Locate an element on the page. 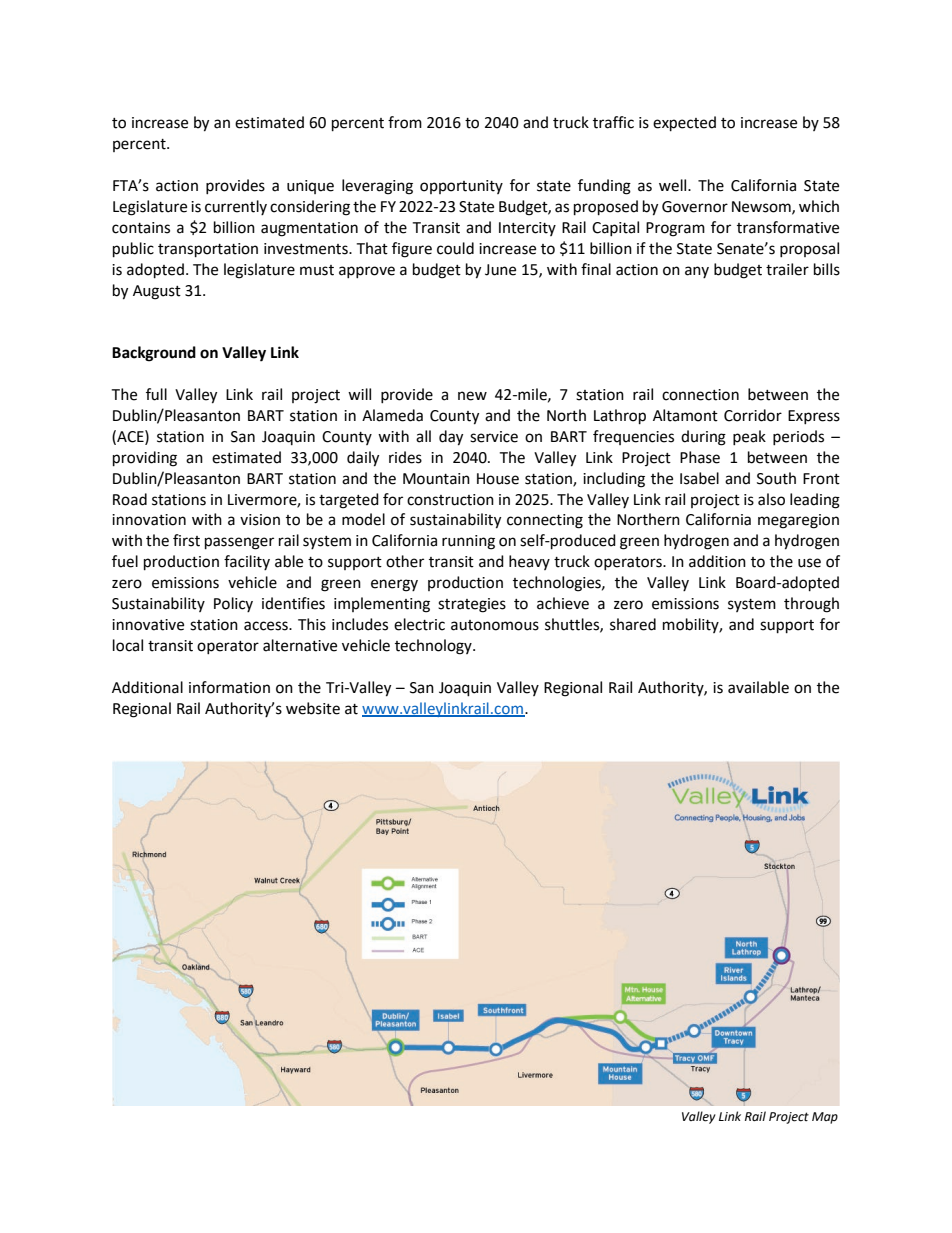 This image has height=1233, width=952. opportunity is located at coordinates (461, 187).
